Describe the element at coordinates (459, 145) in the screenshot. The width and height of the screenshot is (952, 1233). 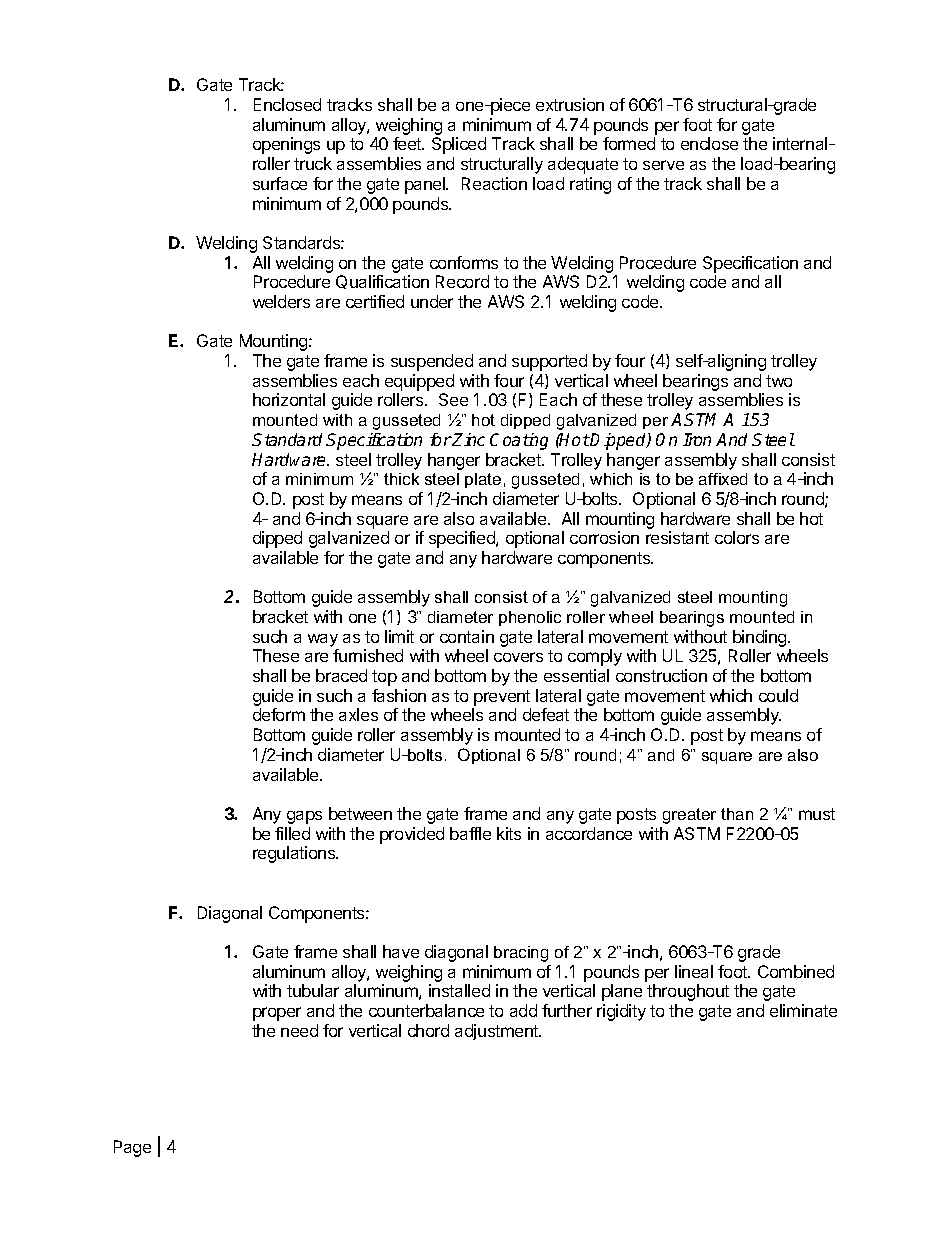
I see `Spliced` at that location.
